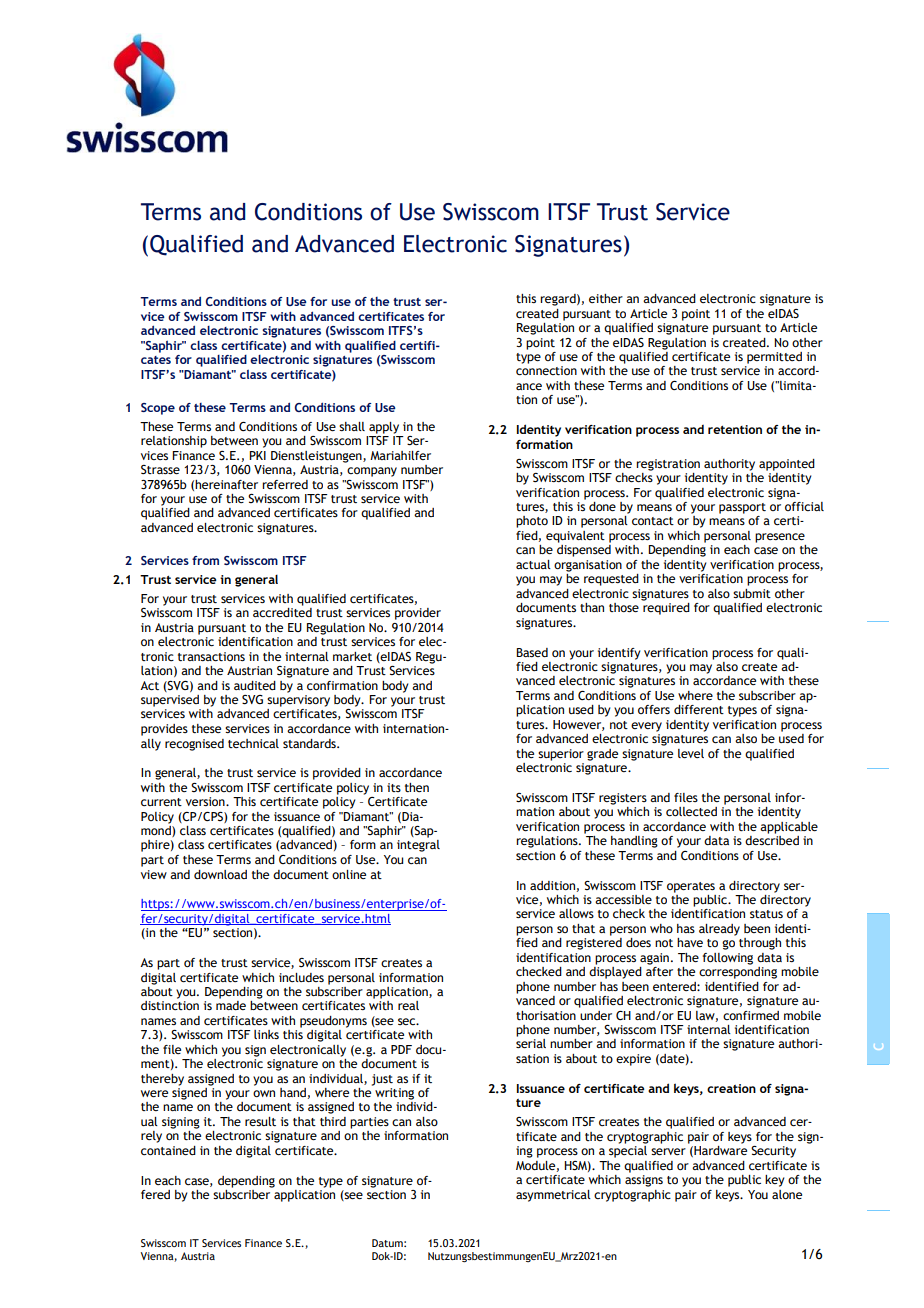 The width and height of the page is (924, 1308). What do you see at coordinates (158, 409) in the page?
I see `Scope` at bounding box center [158, 409].
